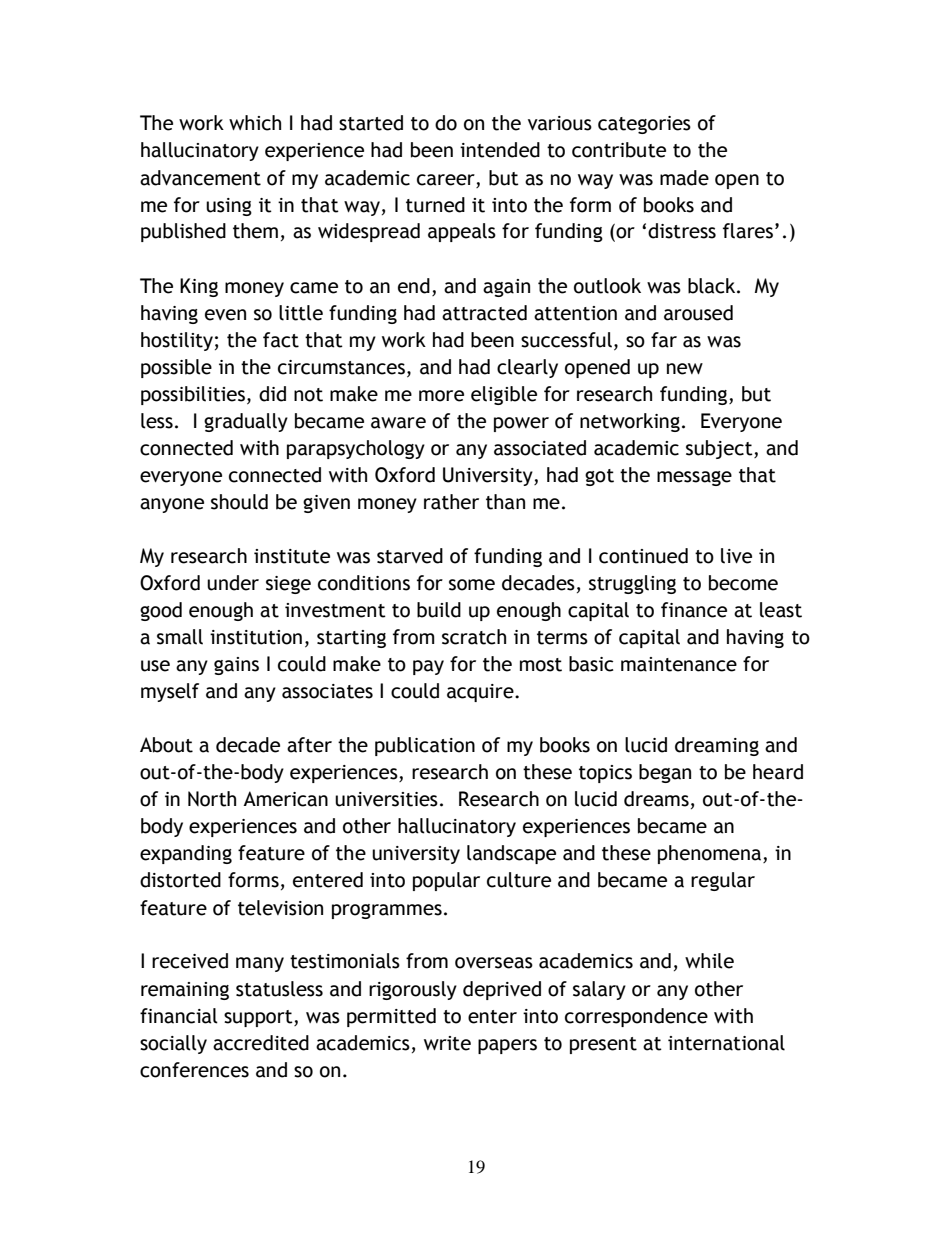 The height and width of the image is (1233, 952). Describe the element at coordinates (447, 1043) in the image. I see `write` at that location.
